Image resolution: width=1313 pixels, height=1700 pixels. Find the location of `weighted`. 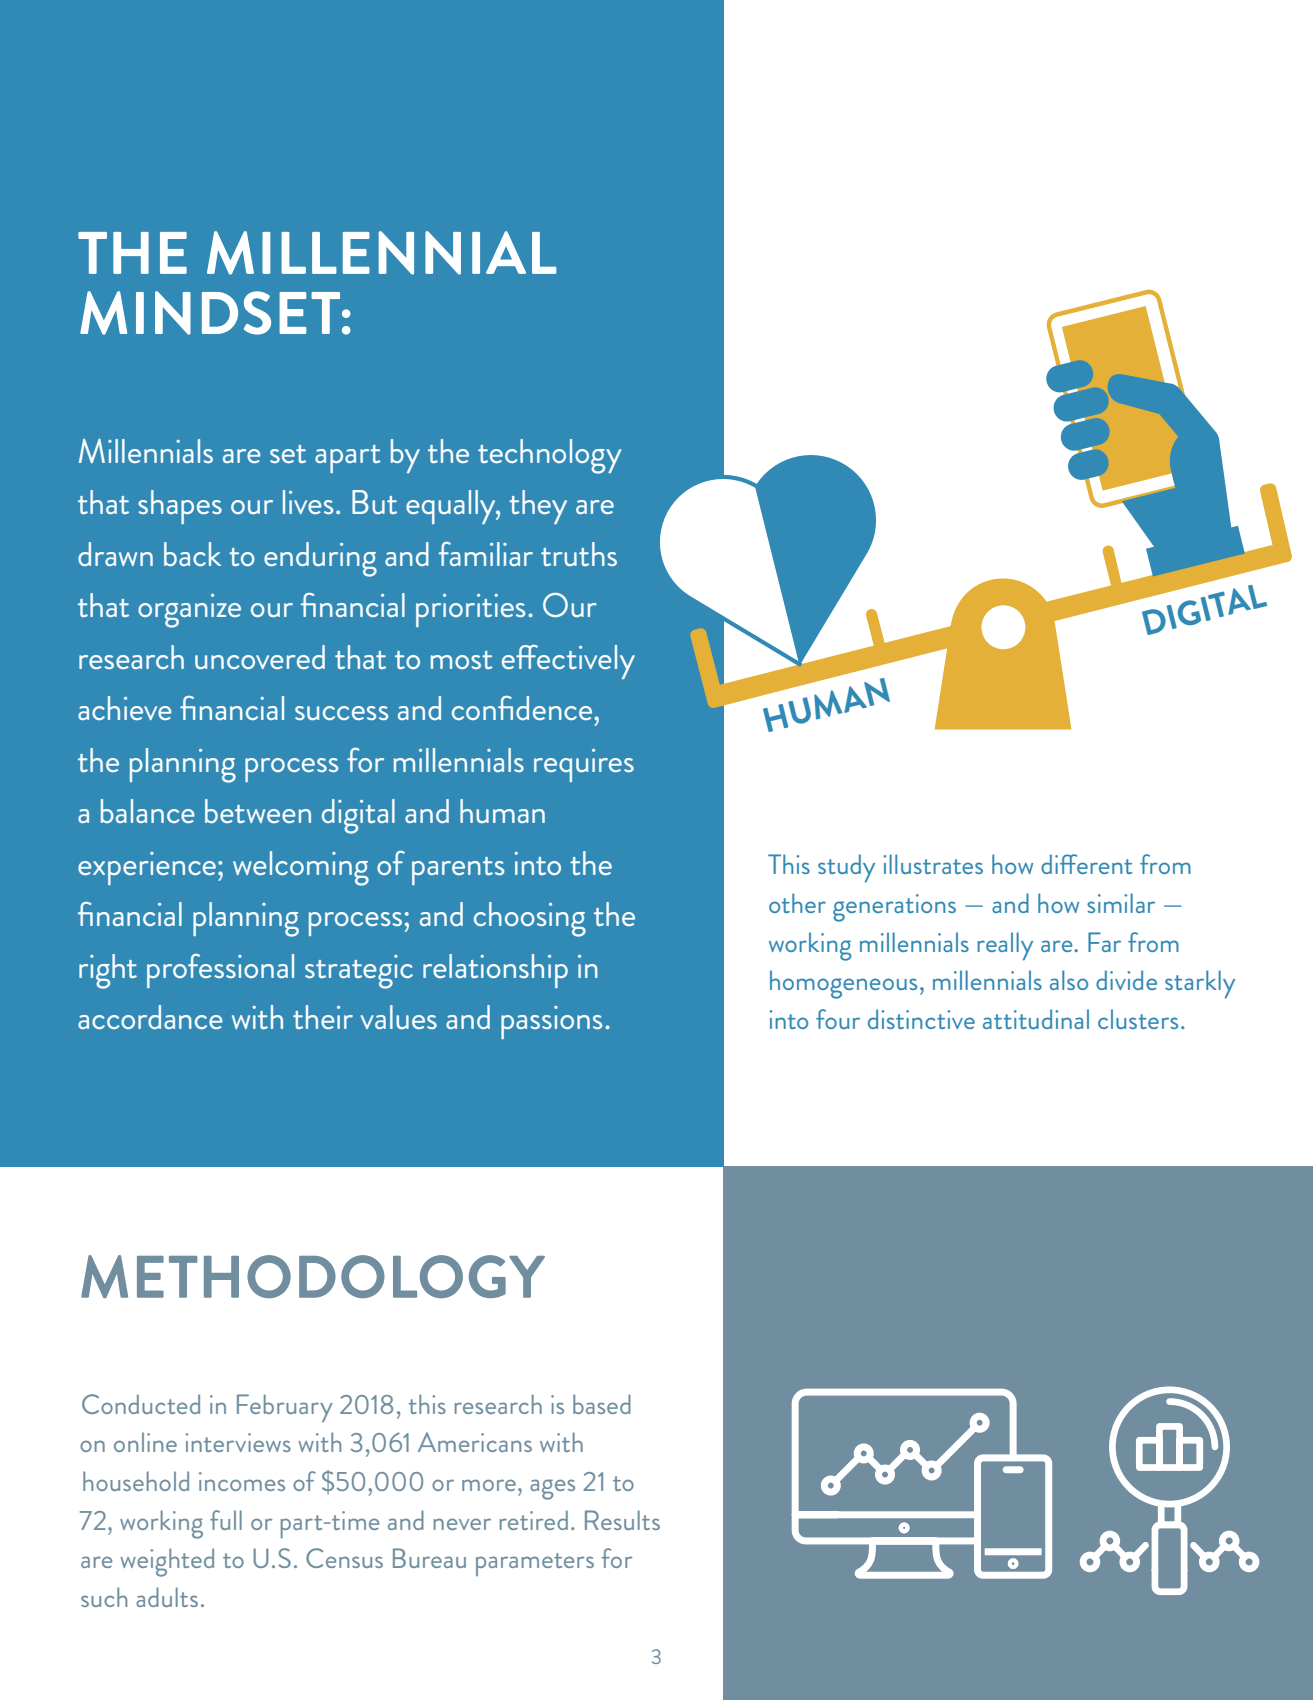

weighted is located at coordinates (167, 1562).
